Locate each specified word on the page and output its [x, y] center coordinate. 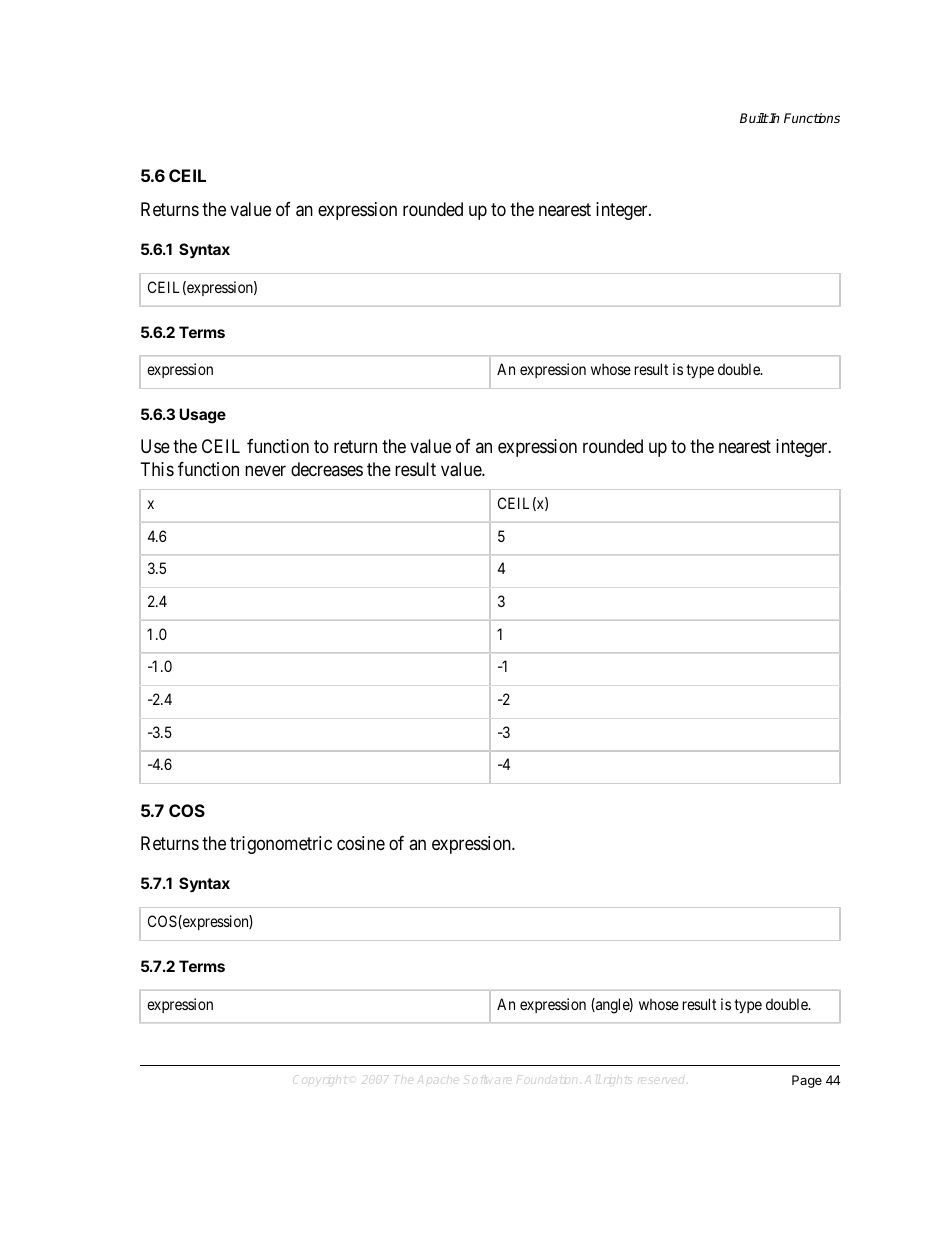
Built [754, 118]
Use [155, 446]
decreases [327, 469]
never [265, 470]
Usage [202, 416]
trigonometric [281, 845]
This [157, 469]
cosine [361, 843]
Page [807, 1081]
